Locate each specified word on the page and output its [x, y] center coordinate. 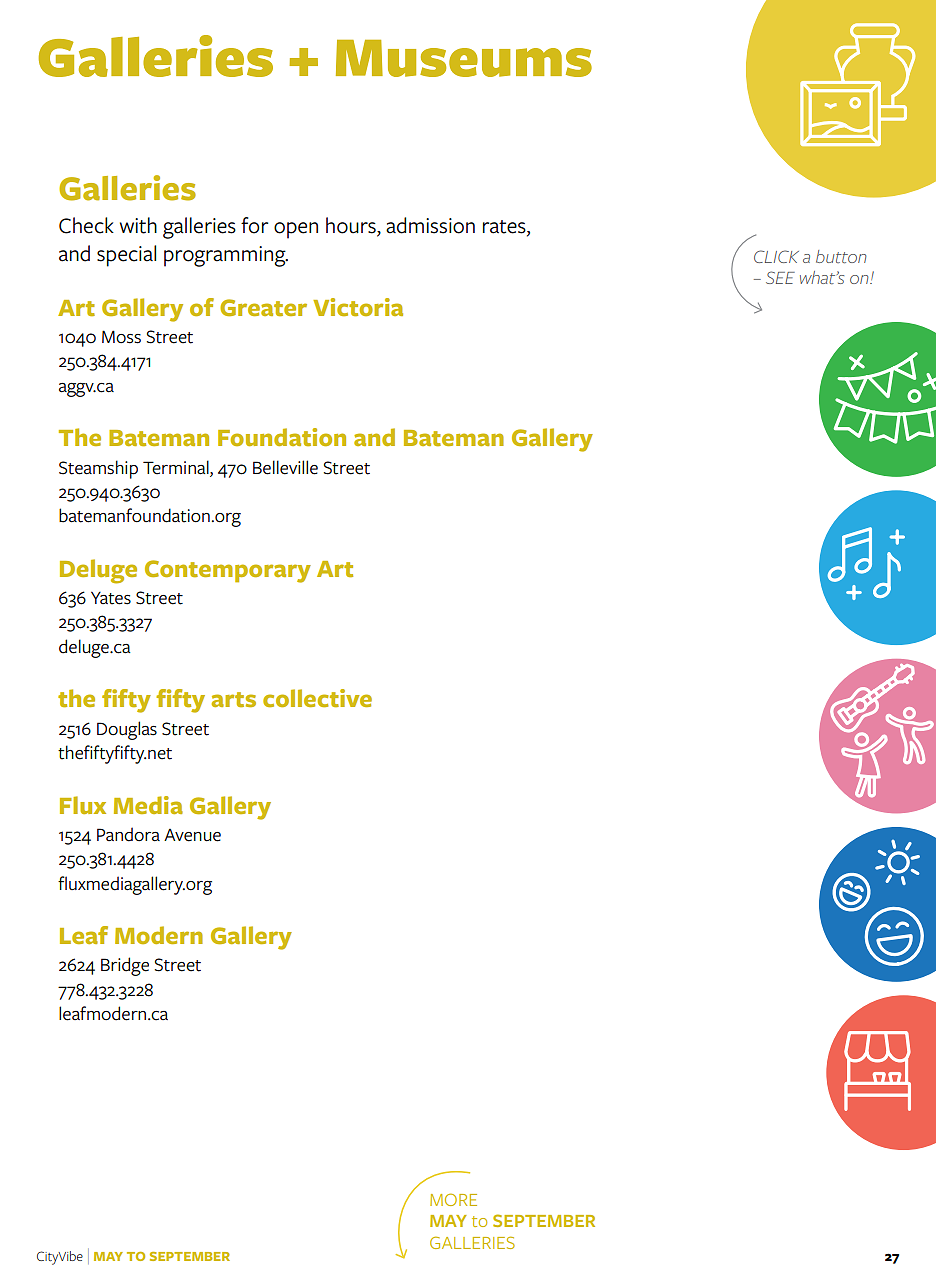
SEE [780, 277]
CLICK [776, 256]
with [138, 225]
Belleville [285, 467]
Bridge [125, 966]
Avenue [192, 835]
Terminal [177, 467]
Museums [464, 58]
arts [234, 699]
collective [317, 698]
